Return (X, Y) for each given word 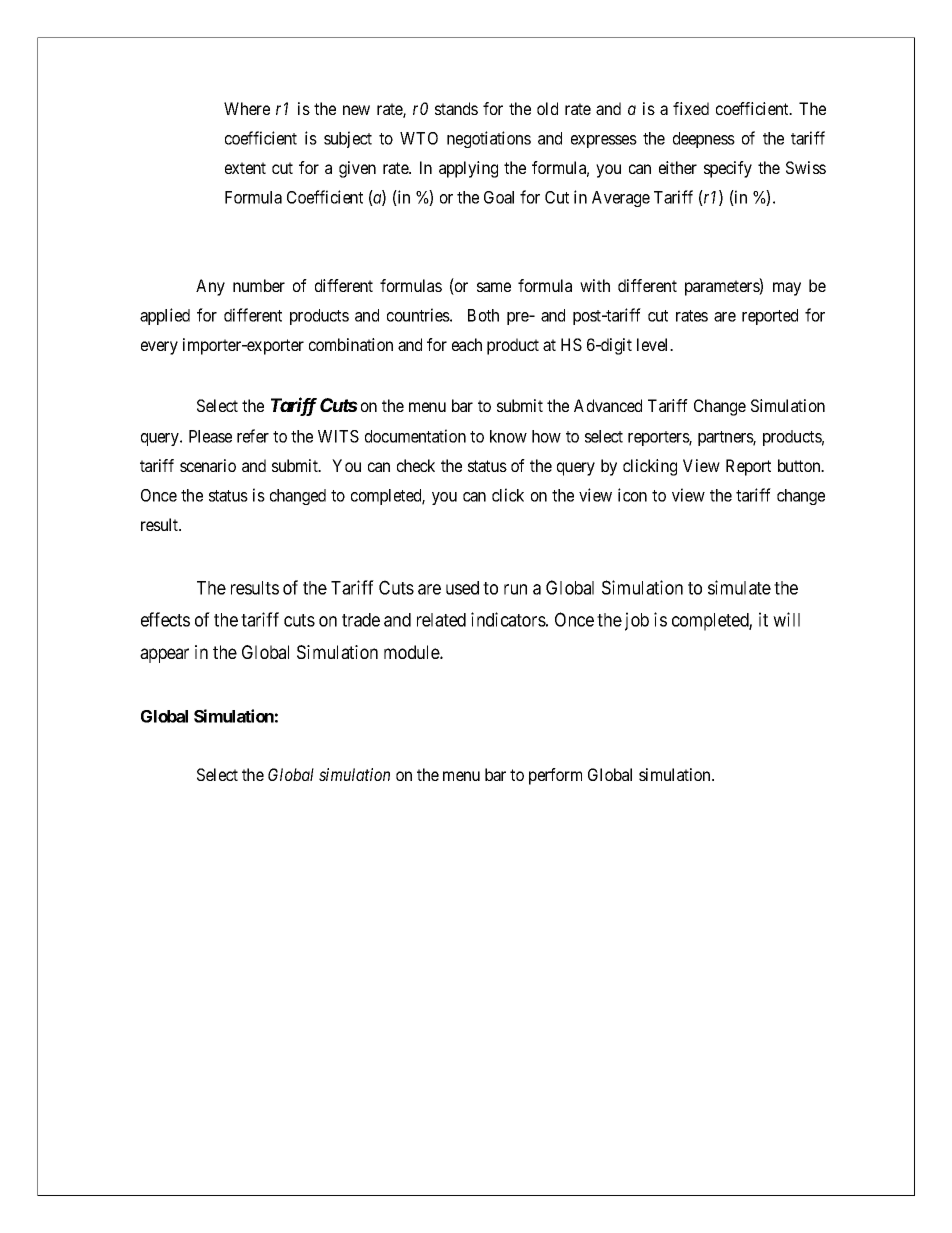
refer (253, 436)
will (786, 619)
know (508, 436)
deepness (704, 140)
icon (632, 495)
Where (247, 108)
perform (555, 776)
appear (164, 655)
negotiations (489, 139)
